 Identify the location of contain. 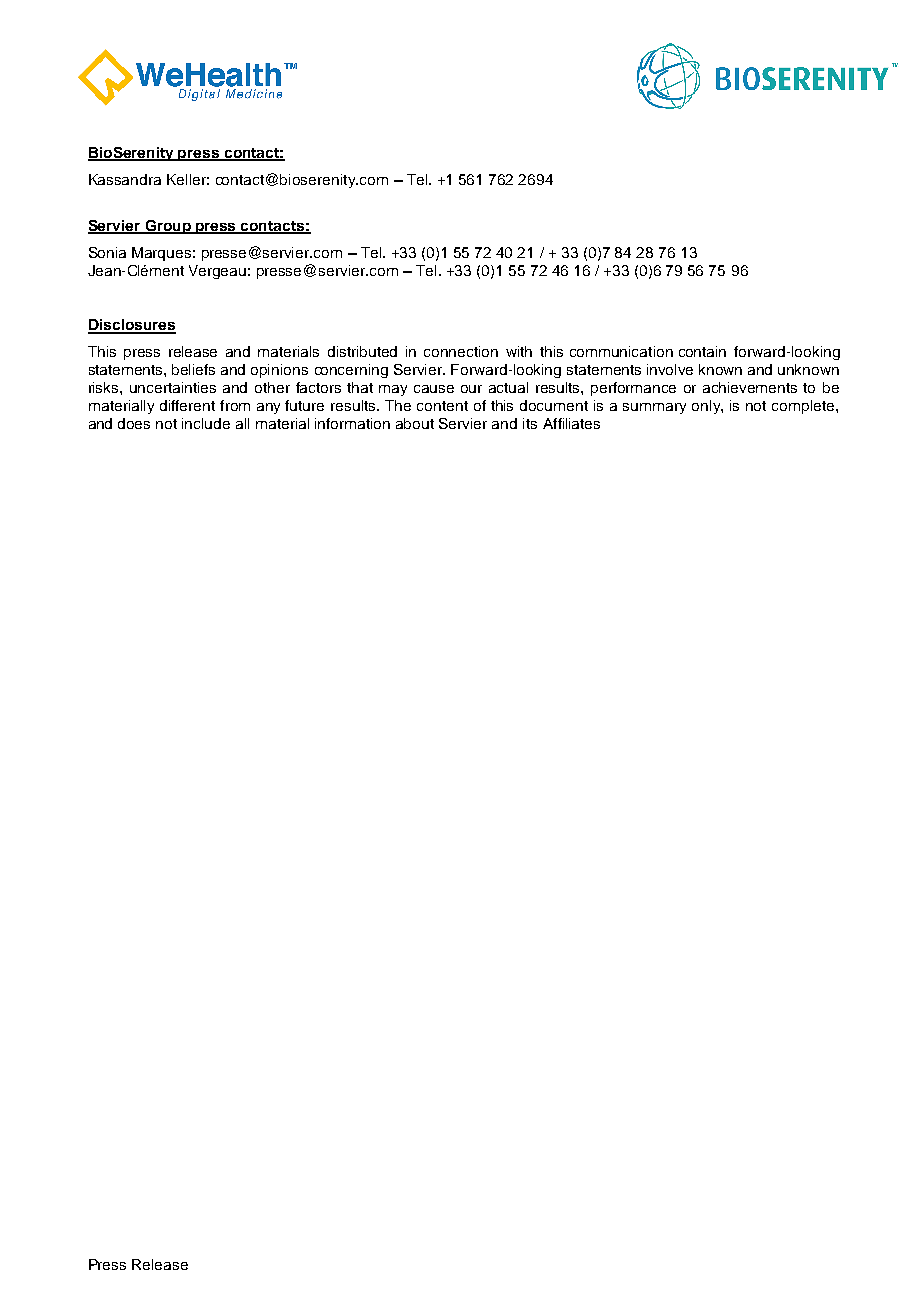
(702, 351).
